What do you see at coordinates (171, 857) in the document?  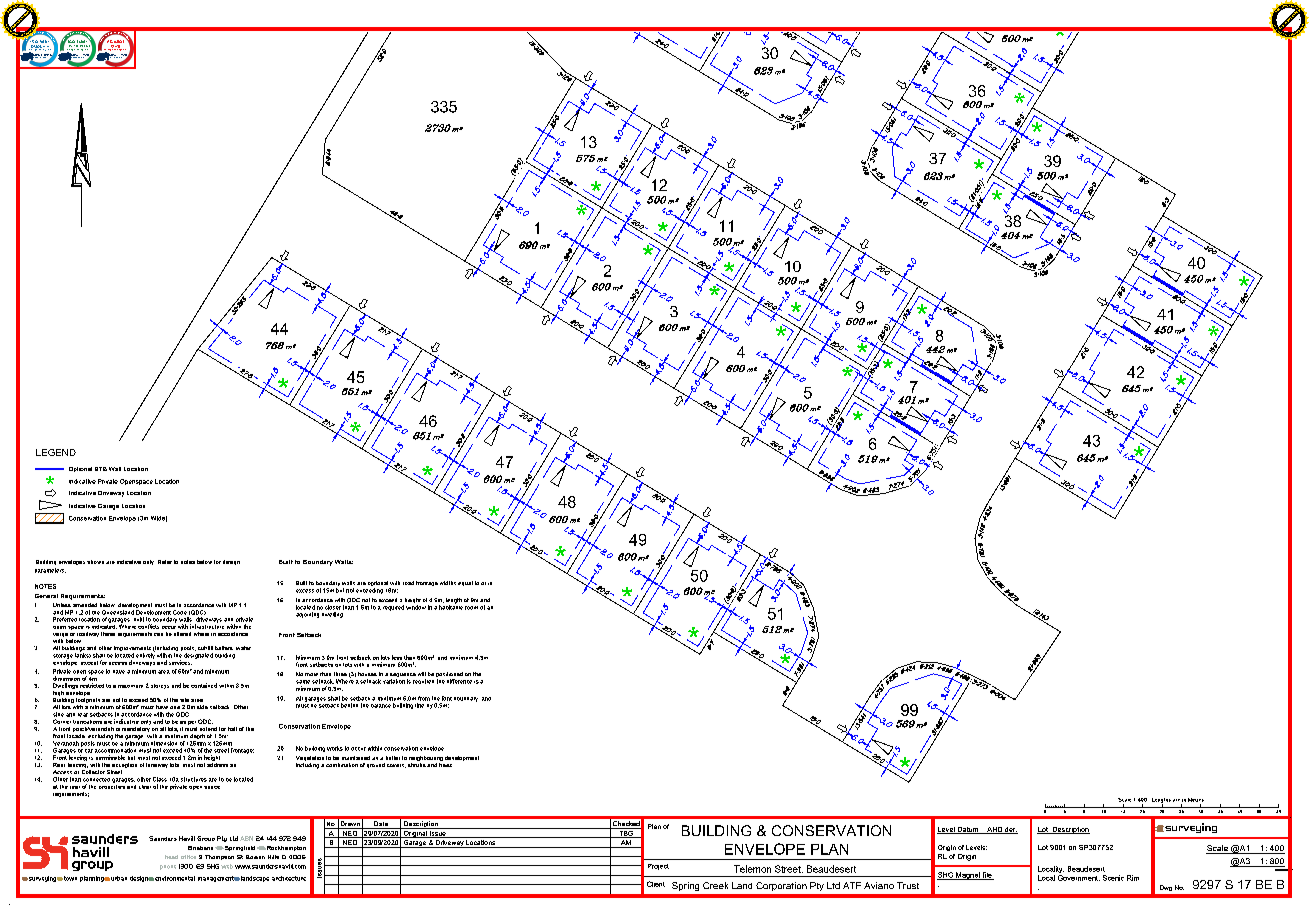 I see `head` at bounding box center [171, 857].
